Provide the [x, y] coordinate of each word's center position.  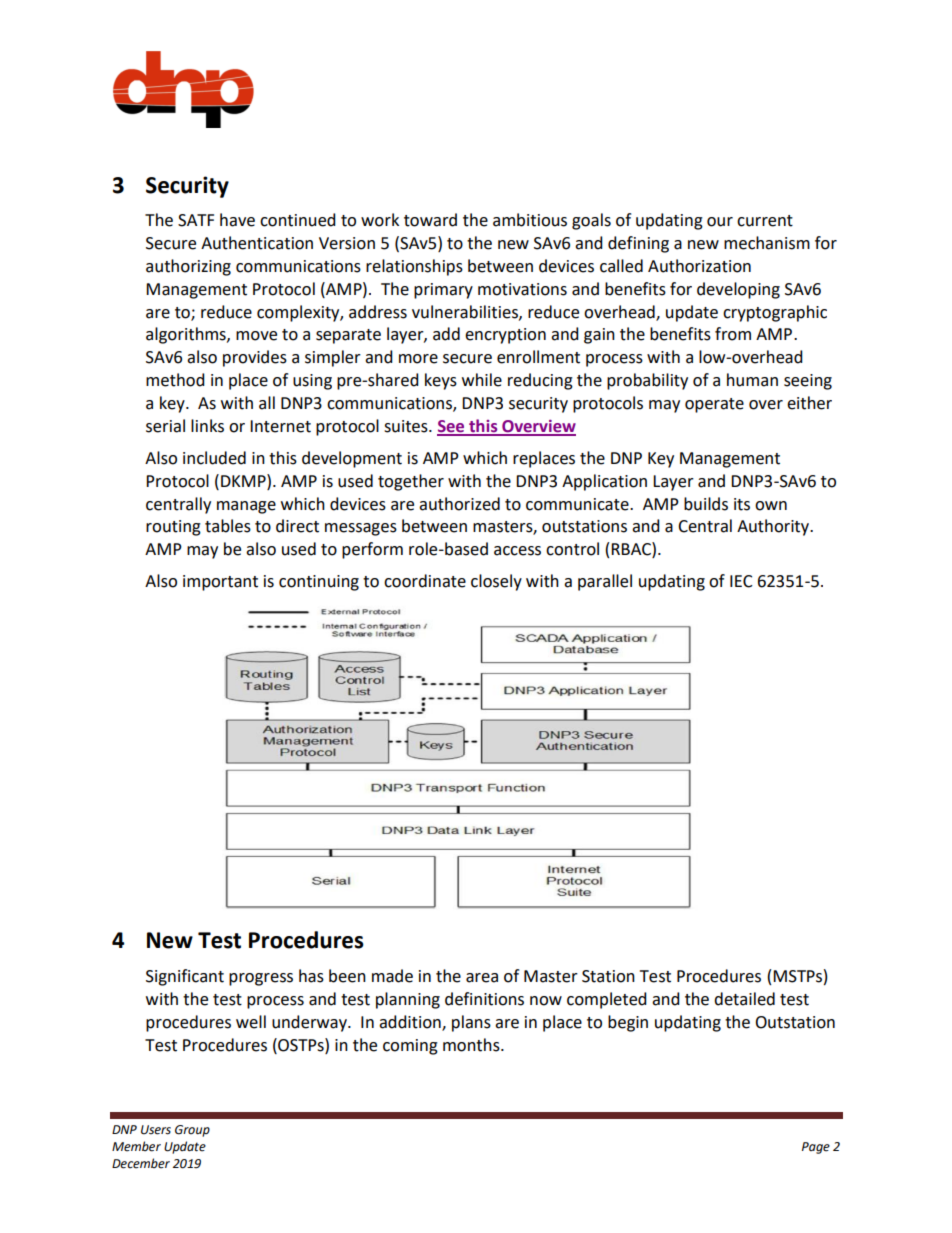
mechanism [767, 243]
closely [496, 582]
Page [816, 1148]
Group [192, 1131]
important [220, 583]
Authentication [257, 243]
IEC [741, 581]
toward [430, 220]
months [472, 1045]
